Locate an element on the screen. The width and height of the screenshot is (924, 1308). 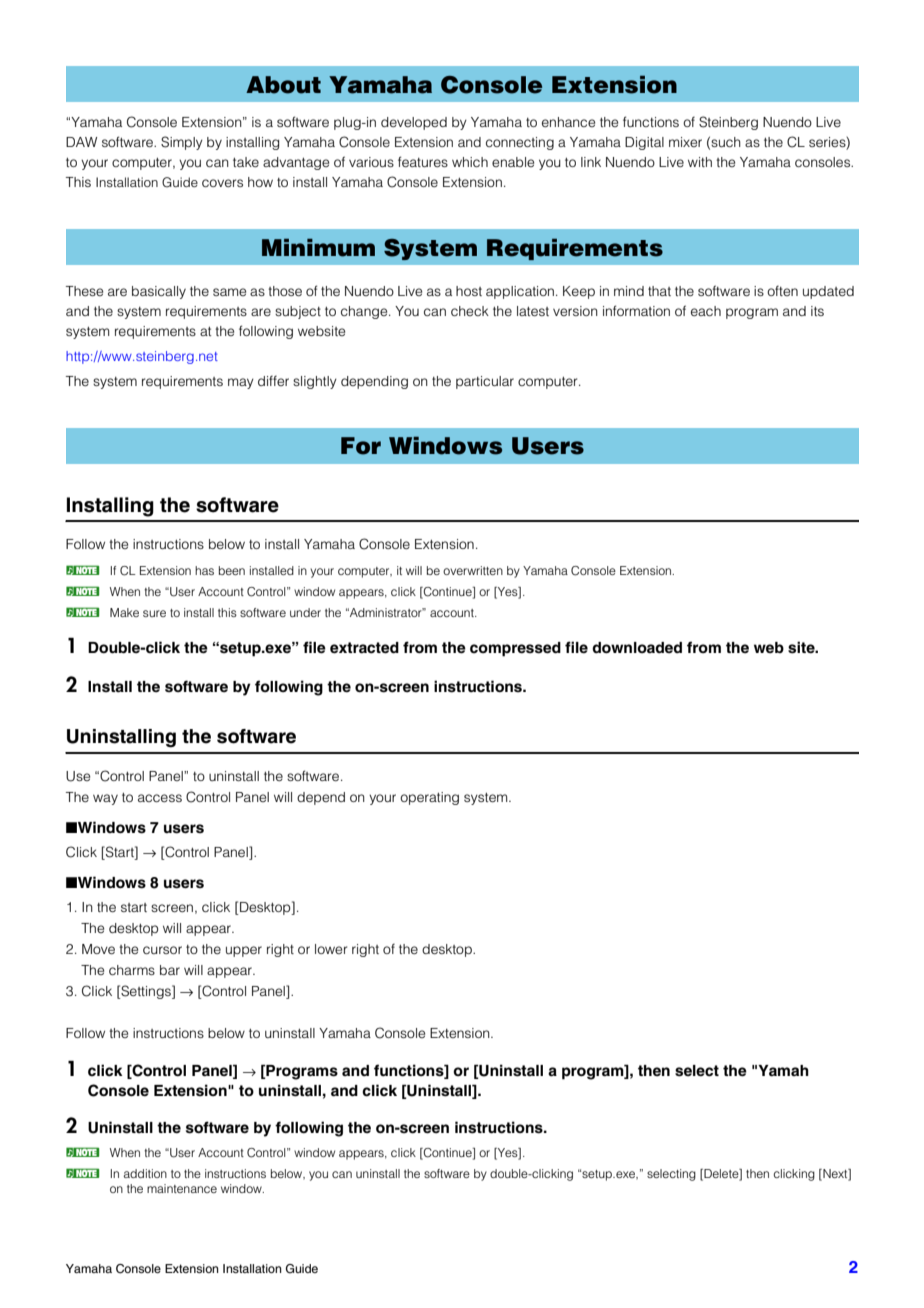
developed is located at coordinates (414, 123).
